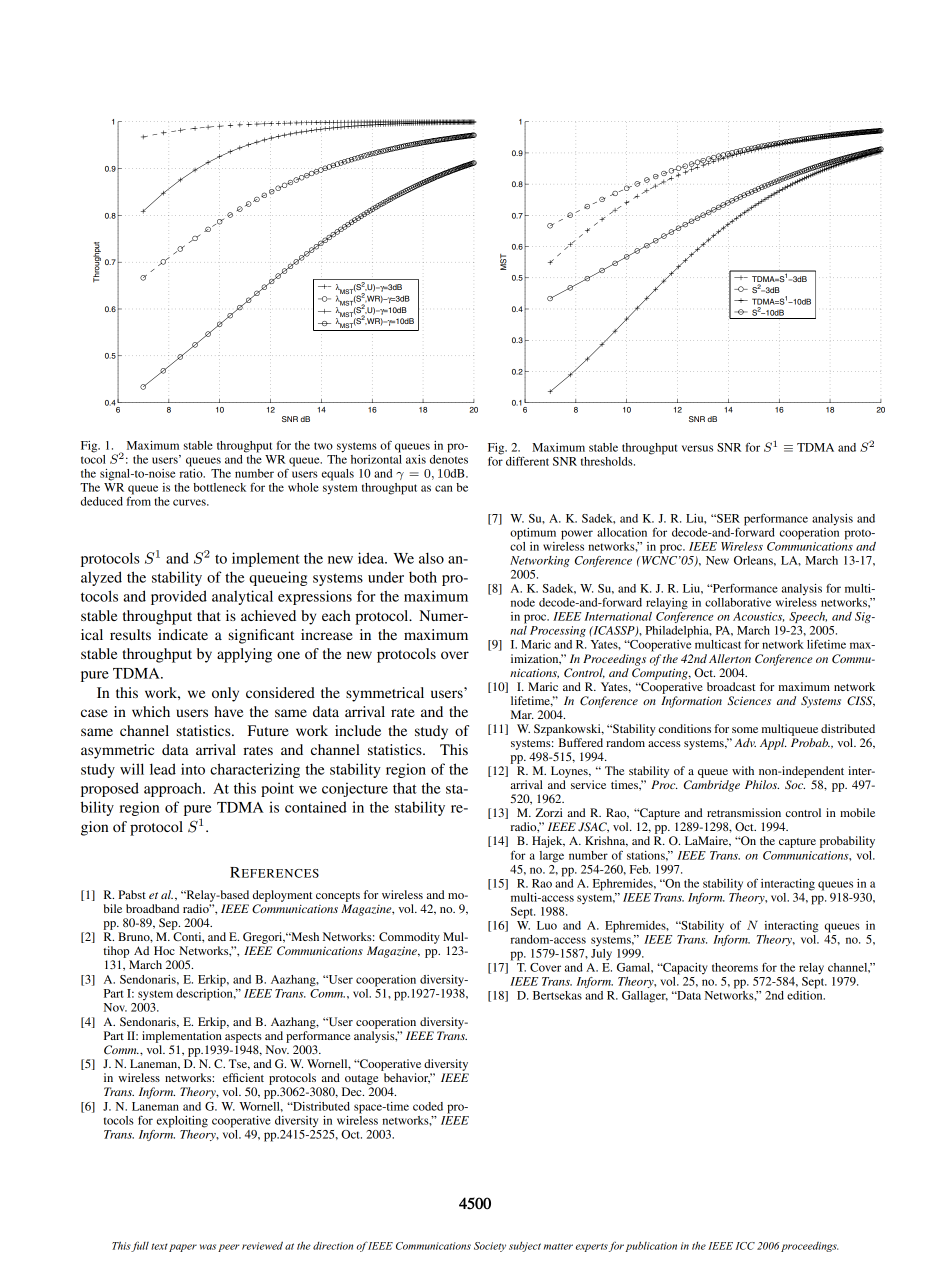 This page has height=1268, width=952. Describe the element at coordinates (697, 448) in the page. I see `versus` at that location.
